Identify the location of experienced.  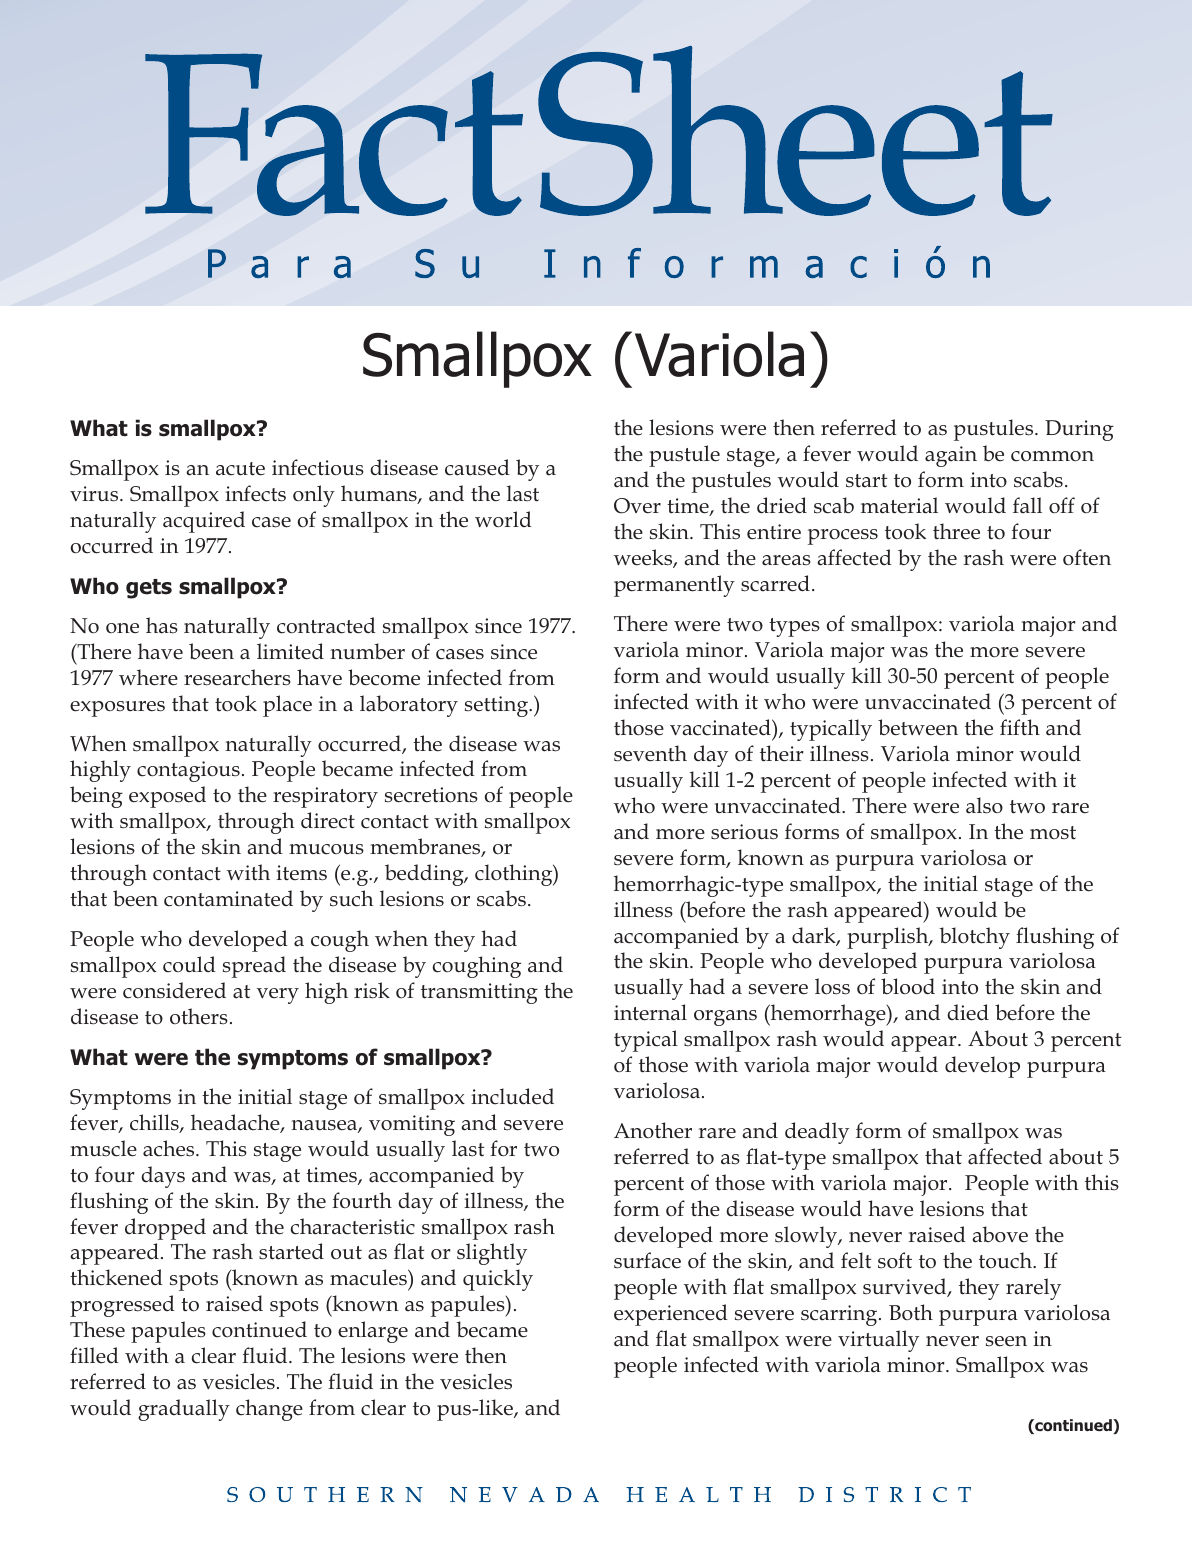
(671, 1315).
